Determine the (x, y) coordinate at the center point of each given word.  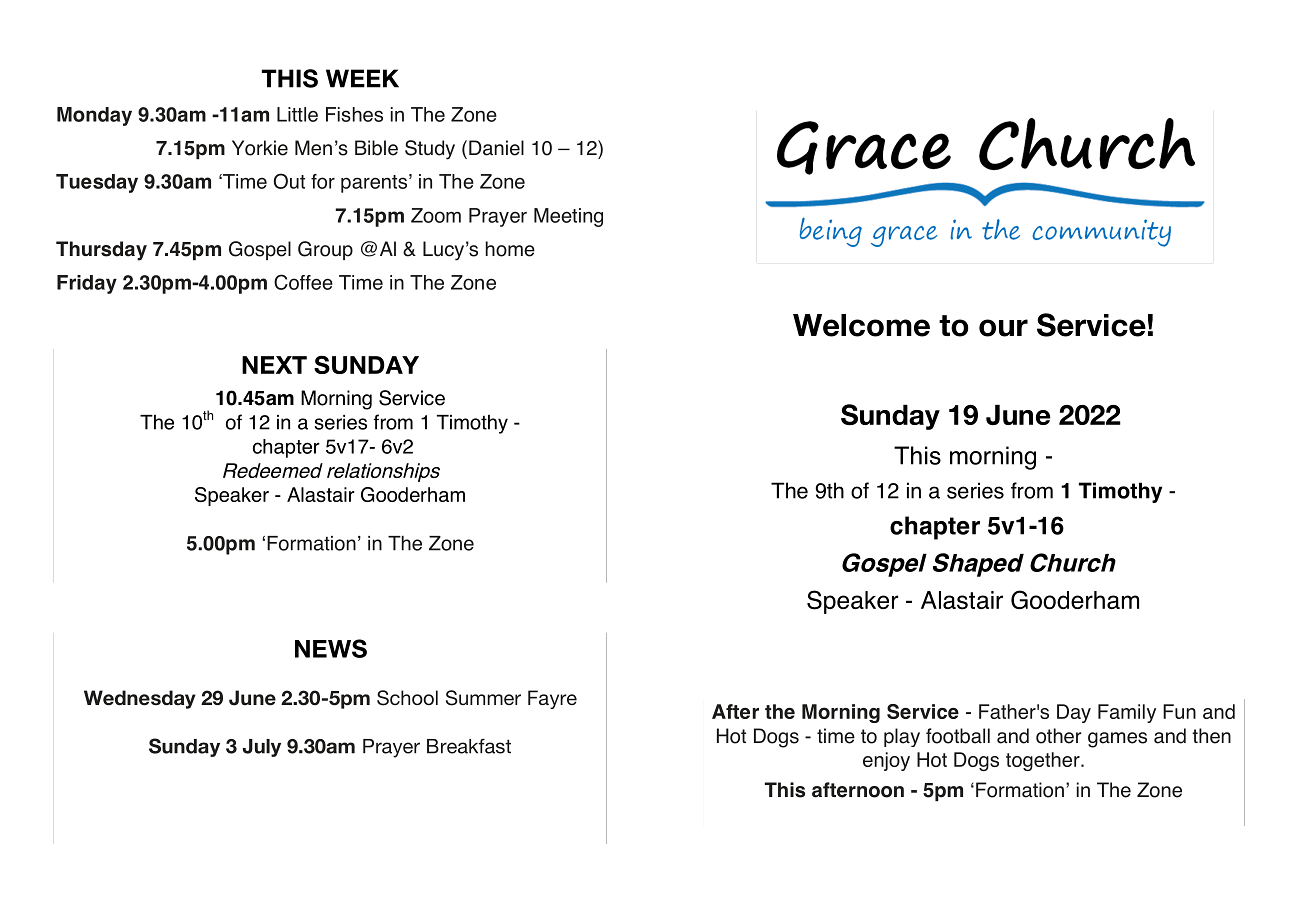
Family (1127, 713)
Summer (483, 698)
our (1003, 328)
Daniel (496, 148)
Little (297, 114)
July (261, 748)
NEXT (274, 365)
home (510, 249)
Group (325, 250)
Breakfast (469, 746)
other (1059, 736)
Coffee (303, 282)
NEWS (331, 648)
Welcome (861, 325)
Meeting (568, 217)
